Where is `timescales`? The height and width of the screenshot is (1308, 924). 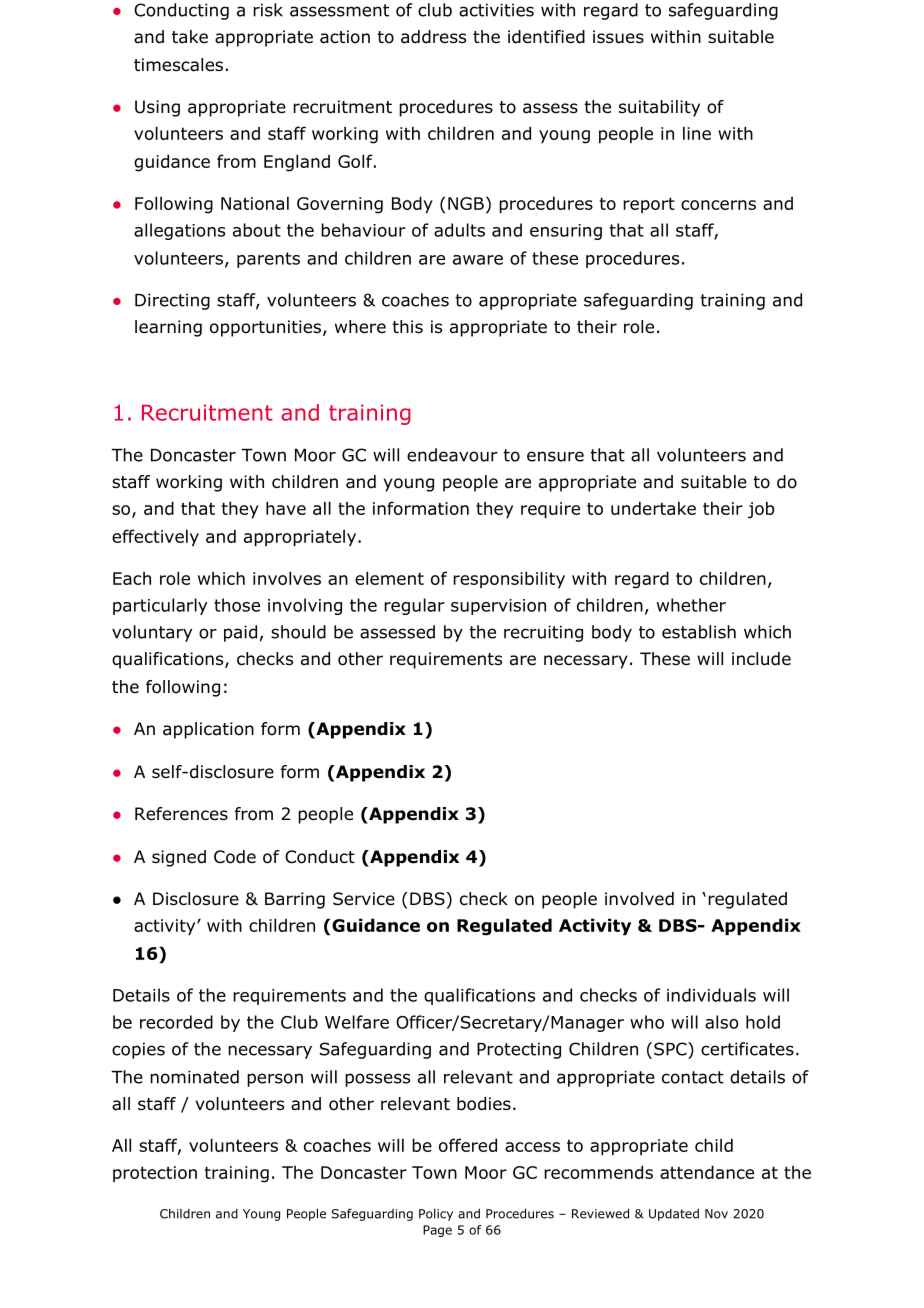
timescales is located at coordinates (178, 65).
